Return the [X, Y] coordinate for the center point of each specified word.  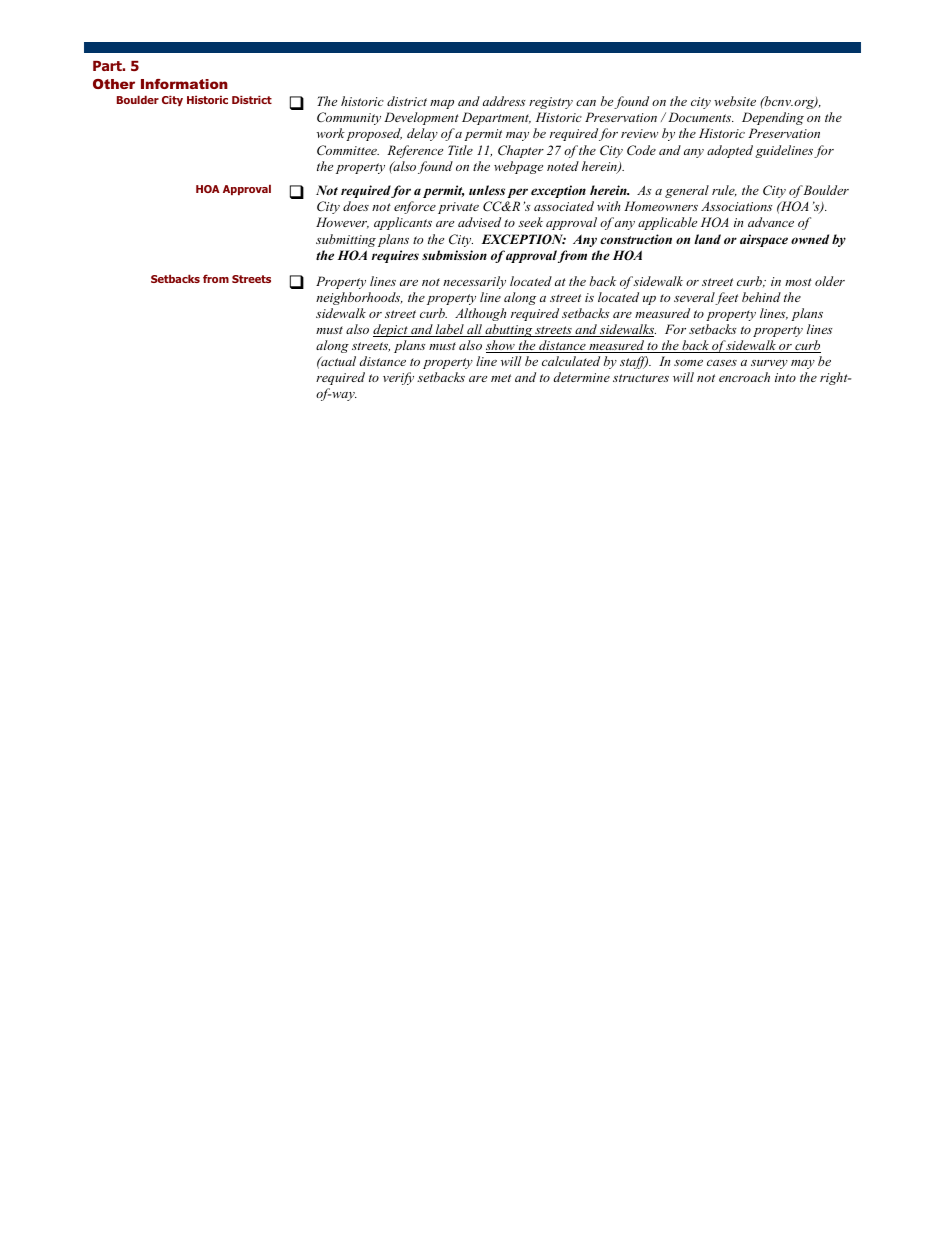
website [735, 101]
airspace [764, 240]
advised [479, 222]
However [342, 223]
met [501, 378]
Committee [348, 150]
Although [480, 314]
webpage [518, 167]
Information [184, 84]
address [504, 101]
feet [726, 298]
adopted [730, 151]
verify [398, 378]
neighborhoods [359, 298]
